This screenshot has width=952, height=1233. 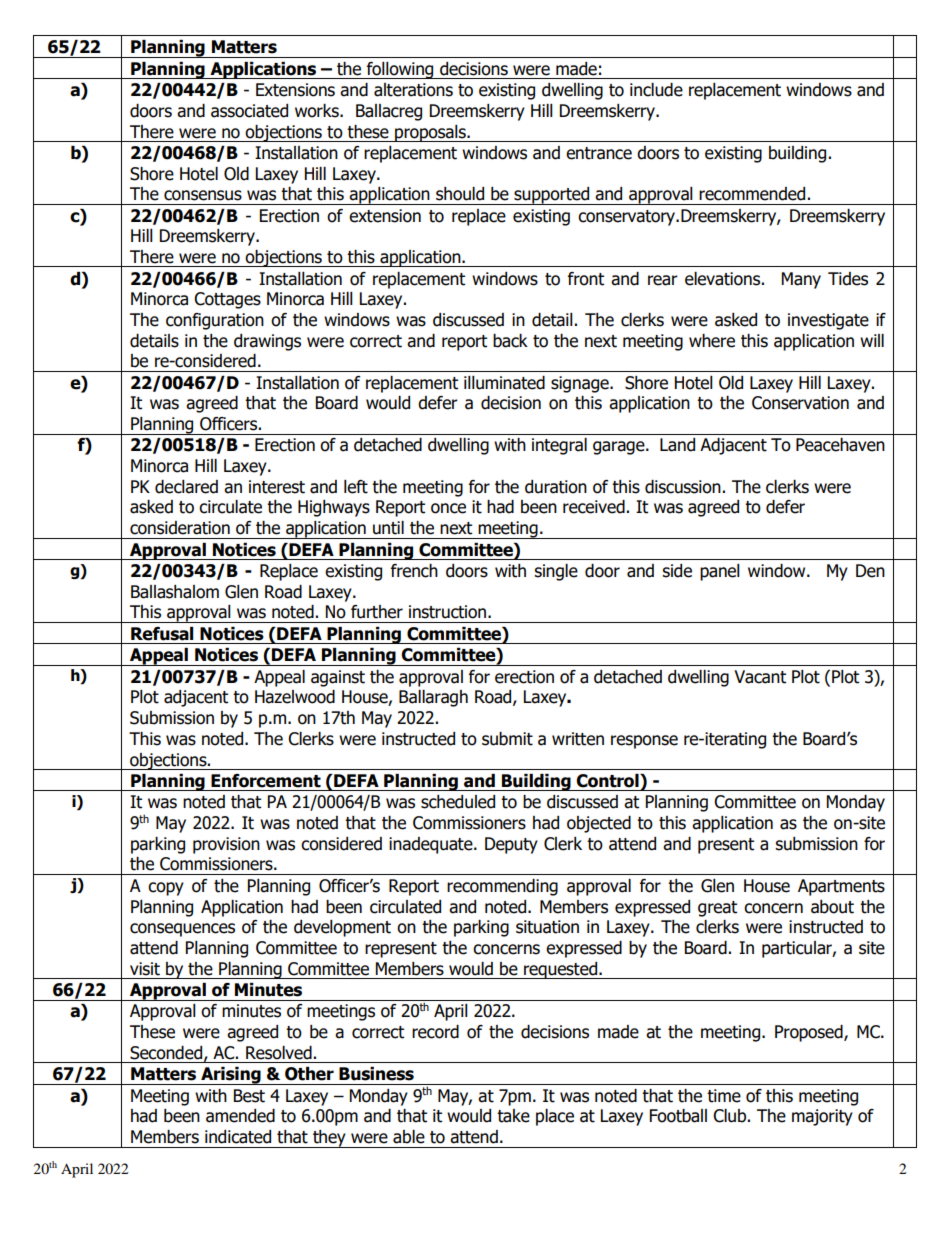 I want to click on associated, so click(x=249, y=111).
